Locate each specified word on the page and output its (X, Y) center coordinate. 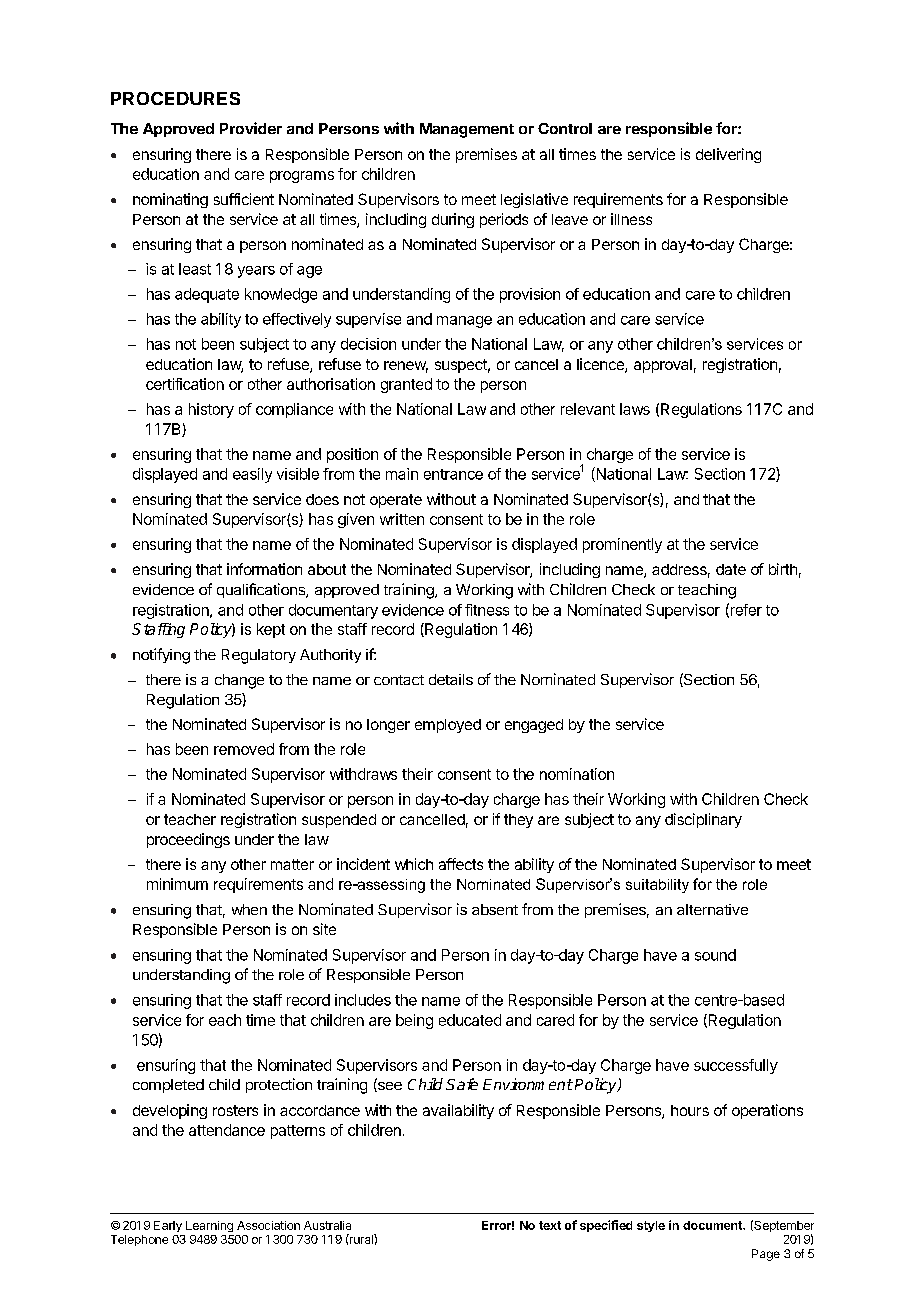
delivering (728, 155)
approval (663, 366)
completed (168, 1086)
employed (448, 726)
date (731, 569)
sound (715, 955)
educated (470, 1020)
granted (406, 385)
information (264, 569)
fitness (487, 610)
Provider (251, 128)
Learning (209, 1226)
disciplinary (703, 820)
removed (244, 749)
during (453, 220)
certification (185, 384)
